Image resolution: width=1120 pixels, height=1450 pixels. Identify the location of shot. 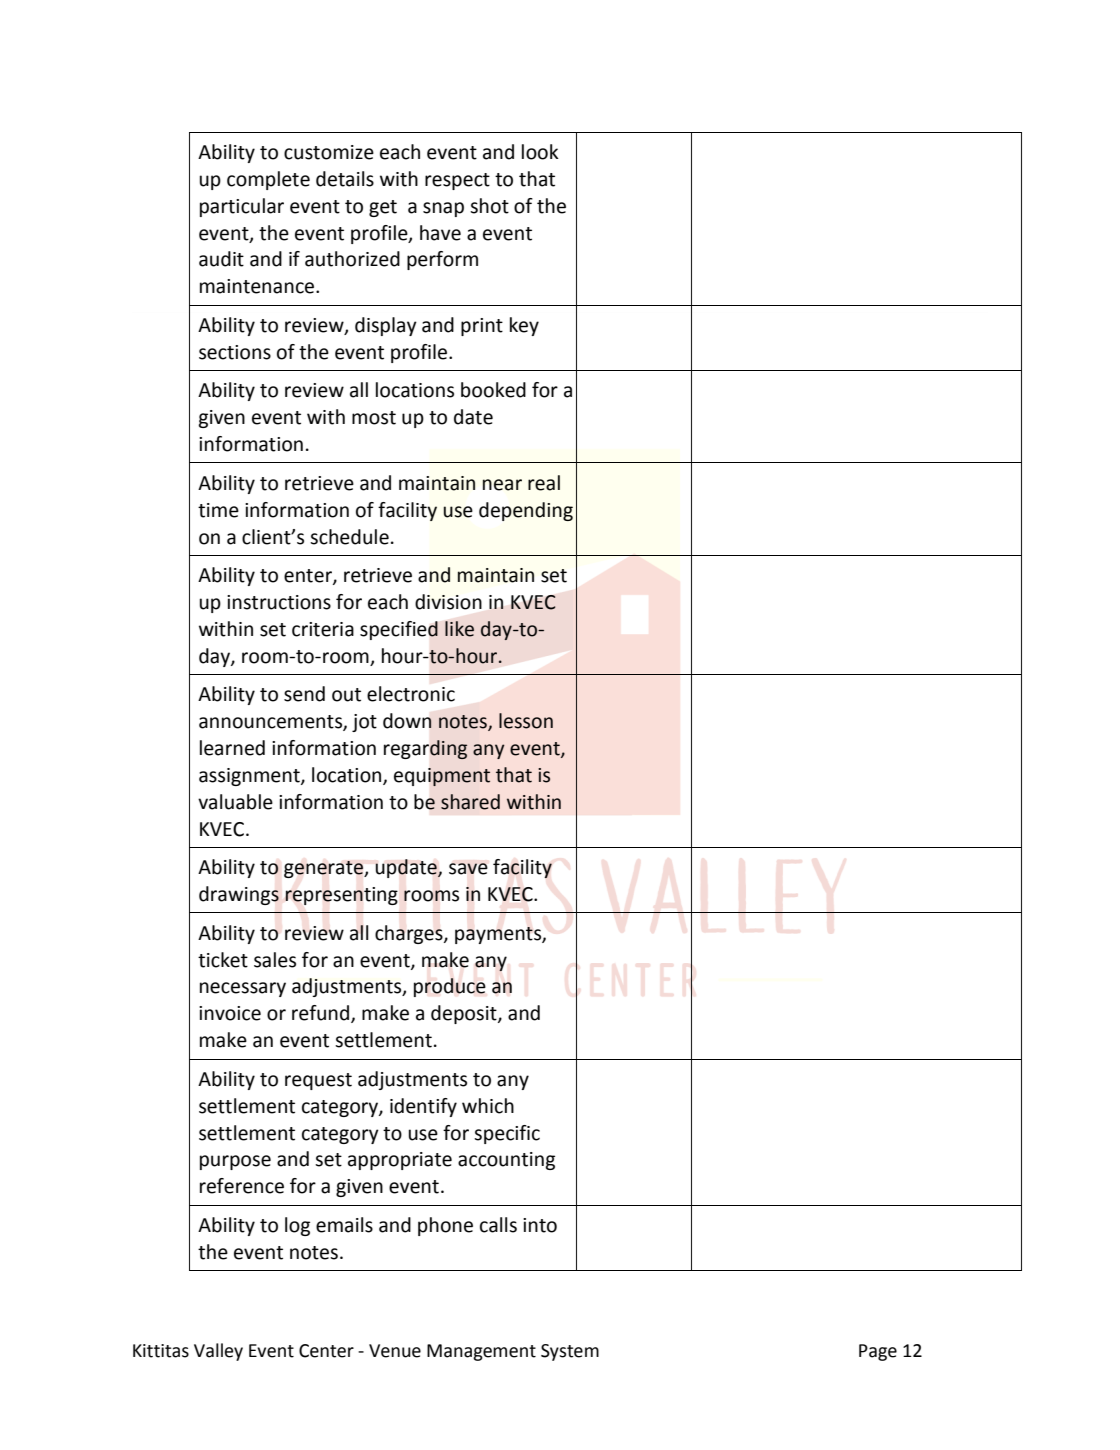
(489, 206).
